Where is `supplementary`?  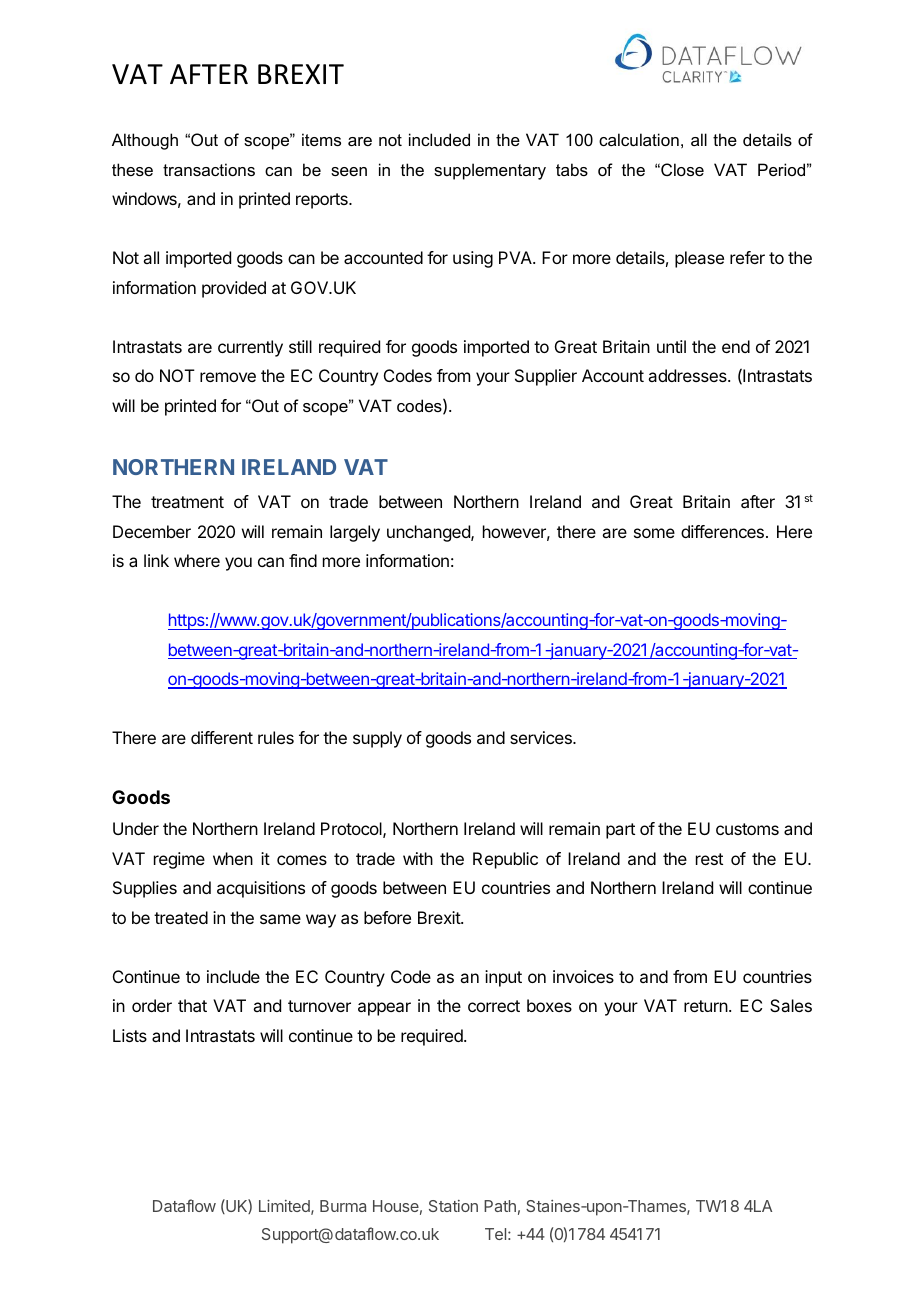
supplementary is located at coordinates (490, 171).
